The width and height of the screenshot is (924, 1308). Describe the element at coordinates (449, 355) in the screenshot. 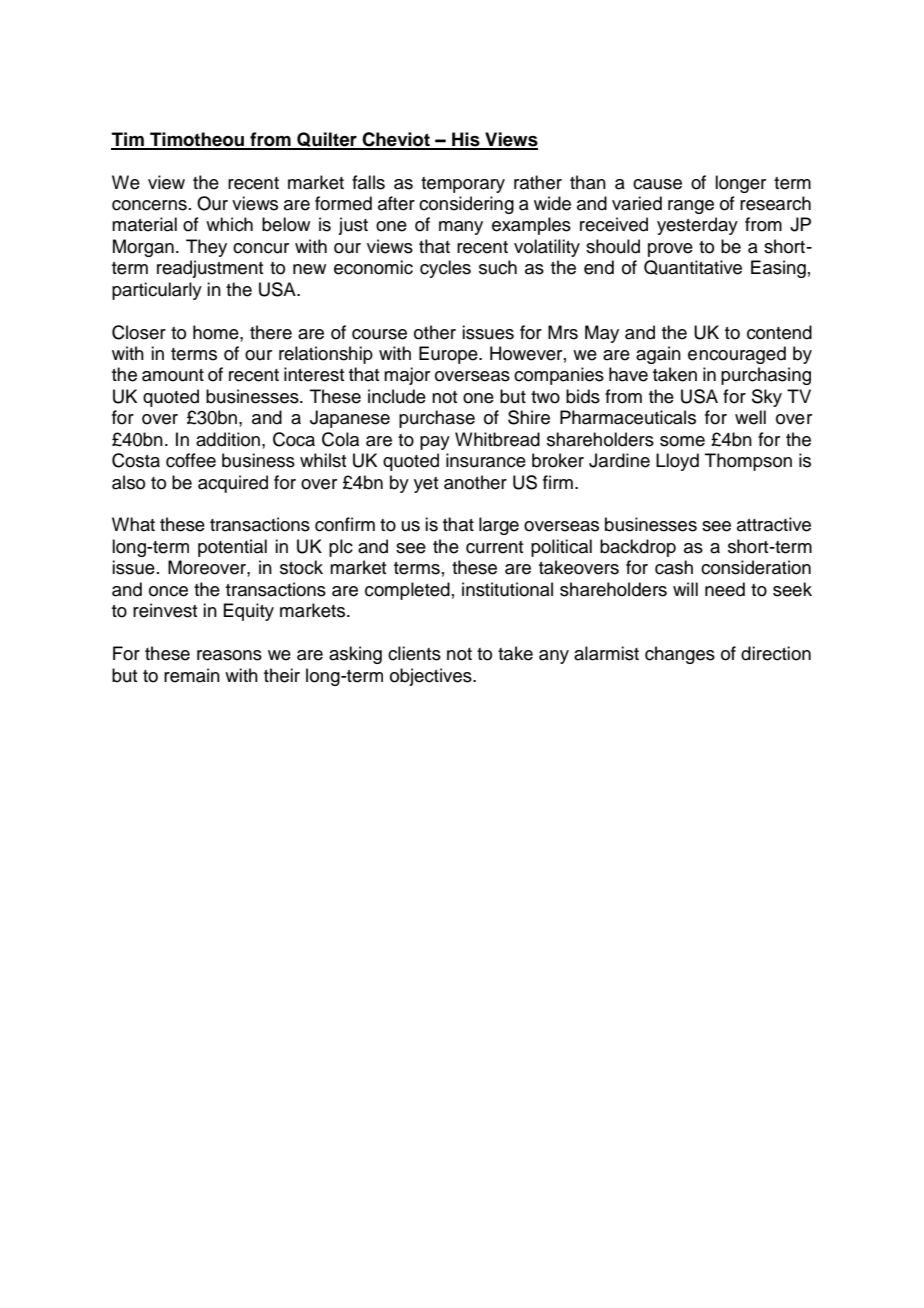

I see `Europe` at that location.
